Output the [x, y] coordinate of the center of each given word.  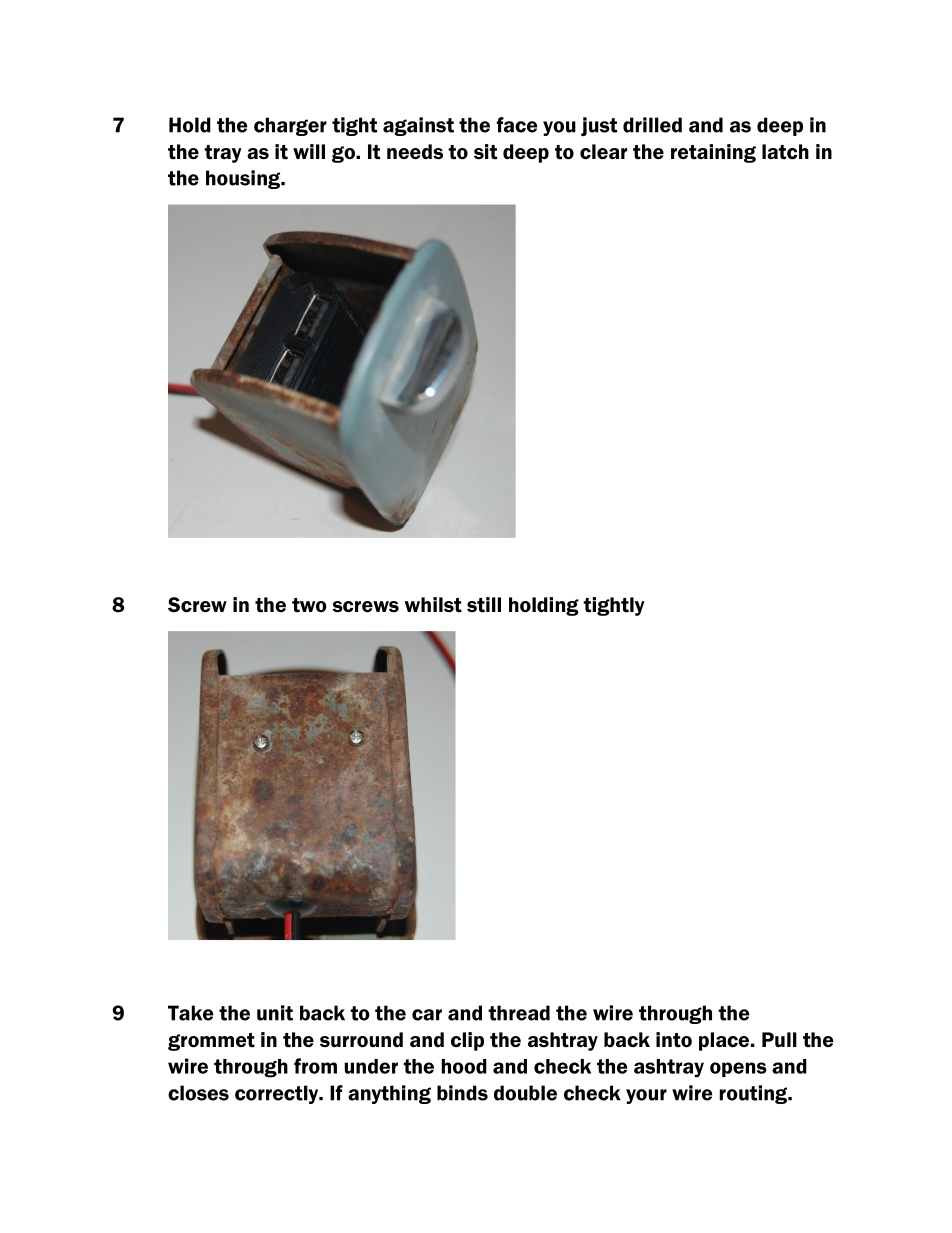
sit [485, 152]
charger [290, 126]
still [484, 605]
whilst [433, 605]
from [315, 1066]
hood [464, 1066]
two [309, 605]
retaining [713, 153]
